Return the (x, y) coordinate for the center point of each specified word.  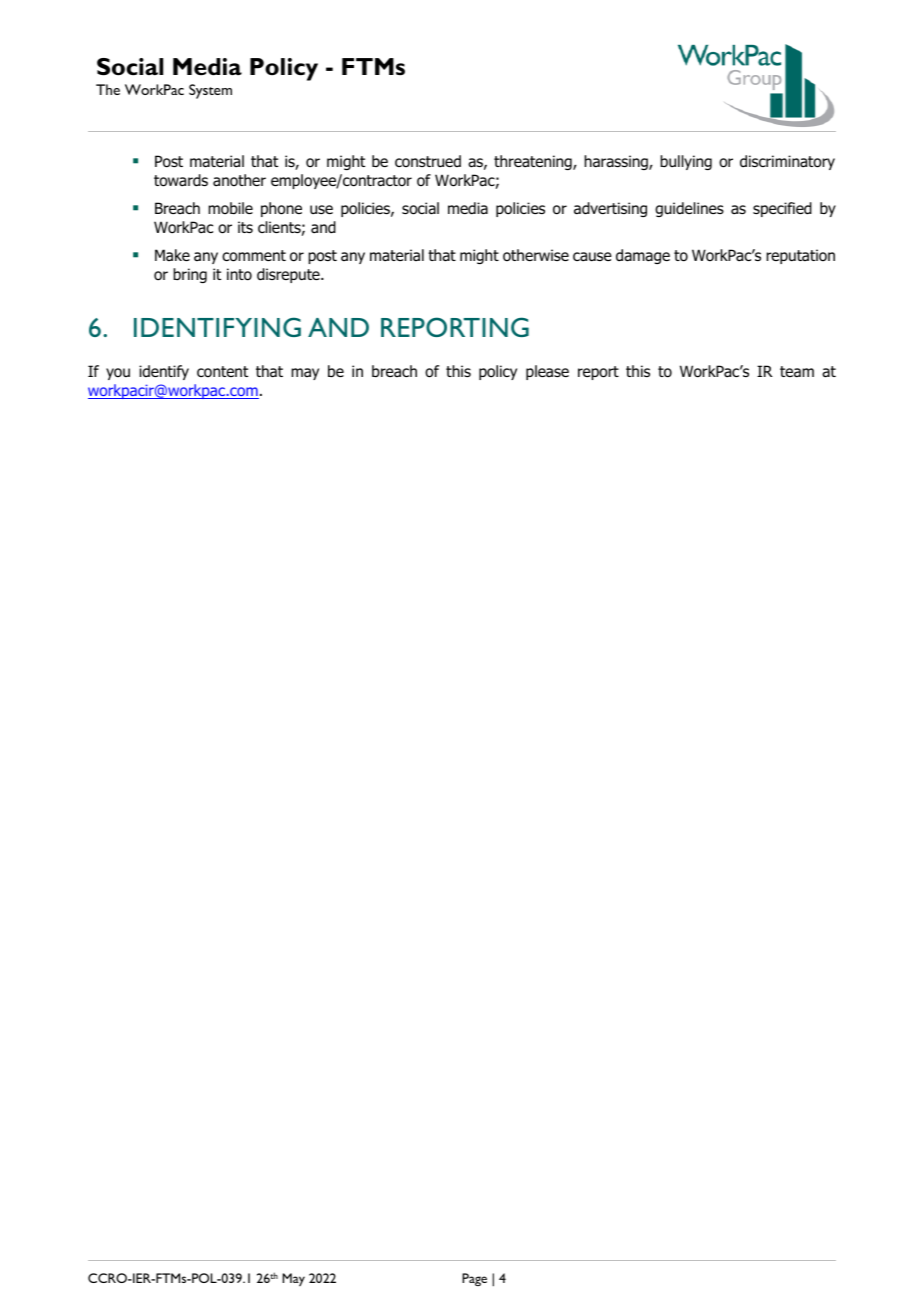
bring (190, 275)
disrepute (289, 275)
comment (254, 256)
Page (474, 1279)
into (239, 274)
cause (592, 257)
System (210, 91)
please (547, 372)
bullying (686, 162)
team (797, 372)
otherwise (536, 255)
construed (428, 161)
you (118, 374)
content (222, 372)
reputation (800, 256)
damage (643, 256)
